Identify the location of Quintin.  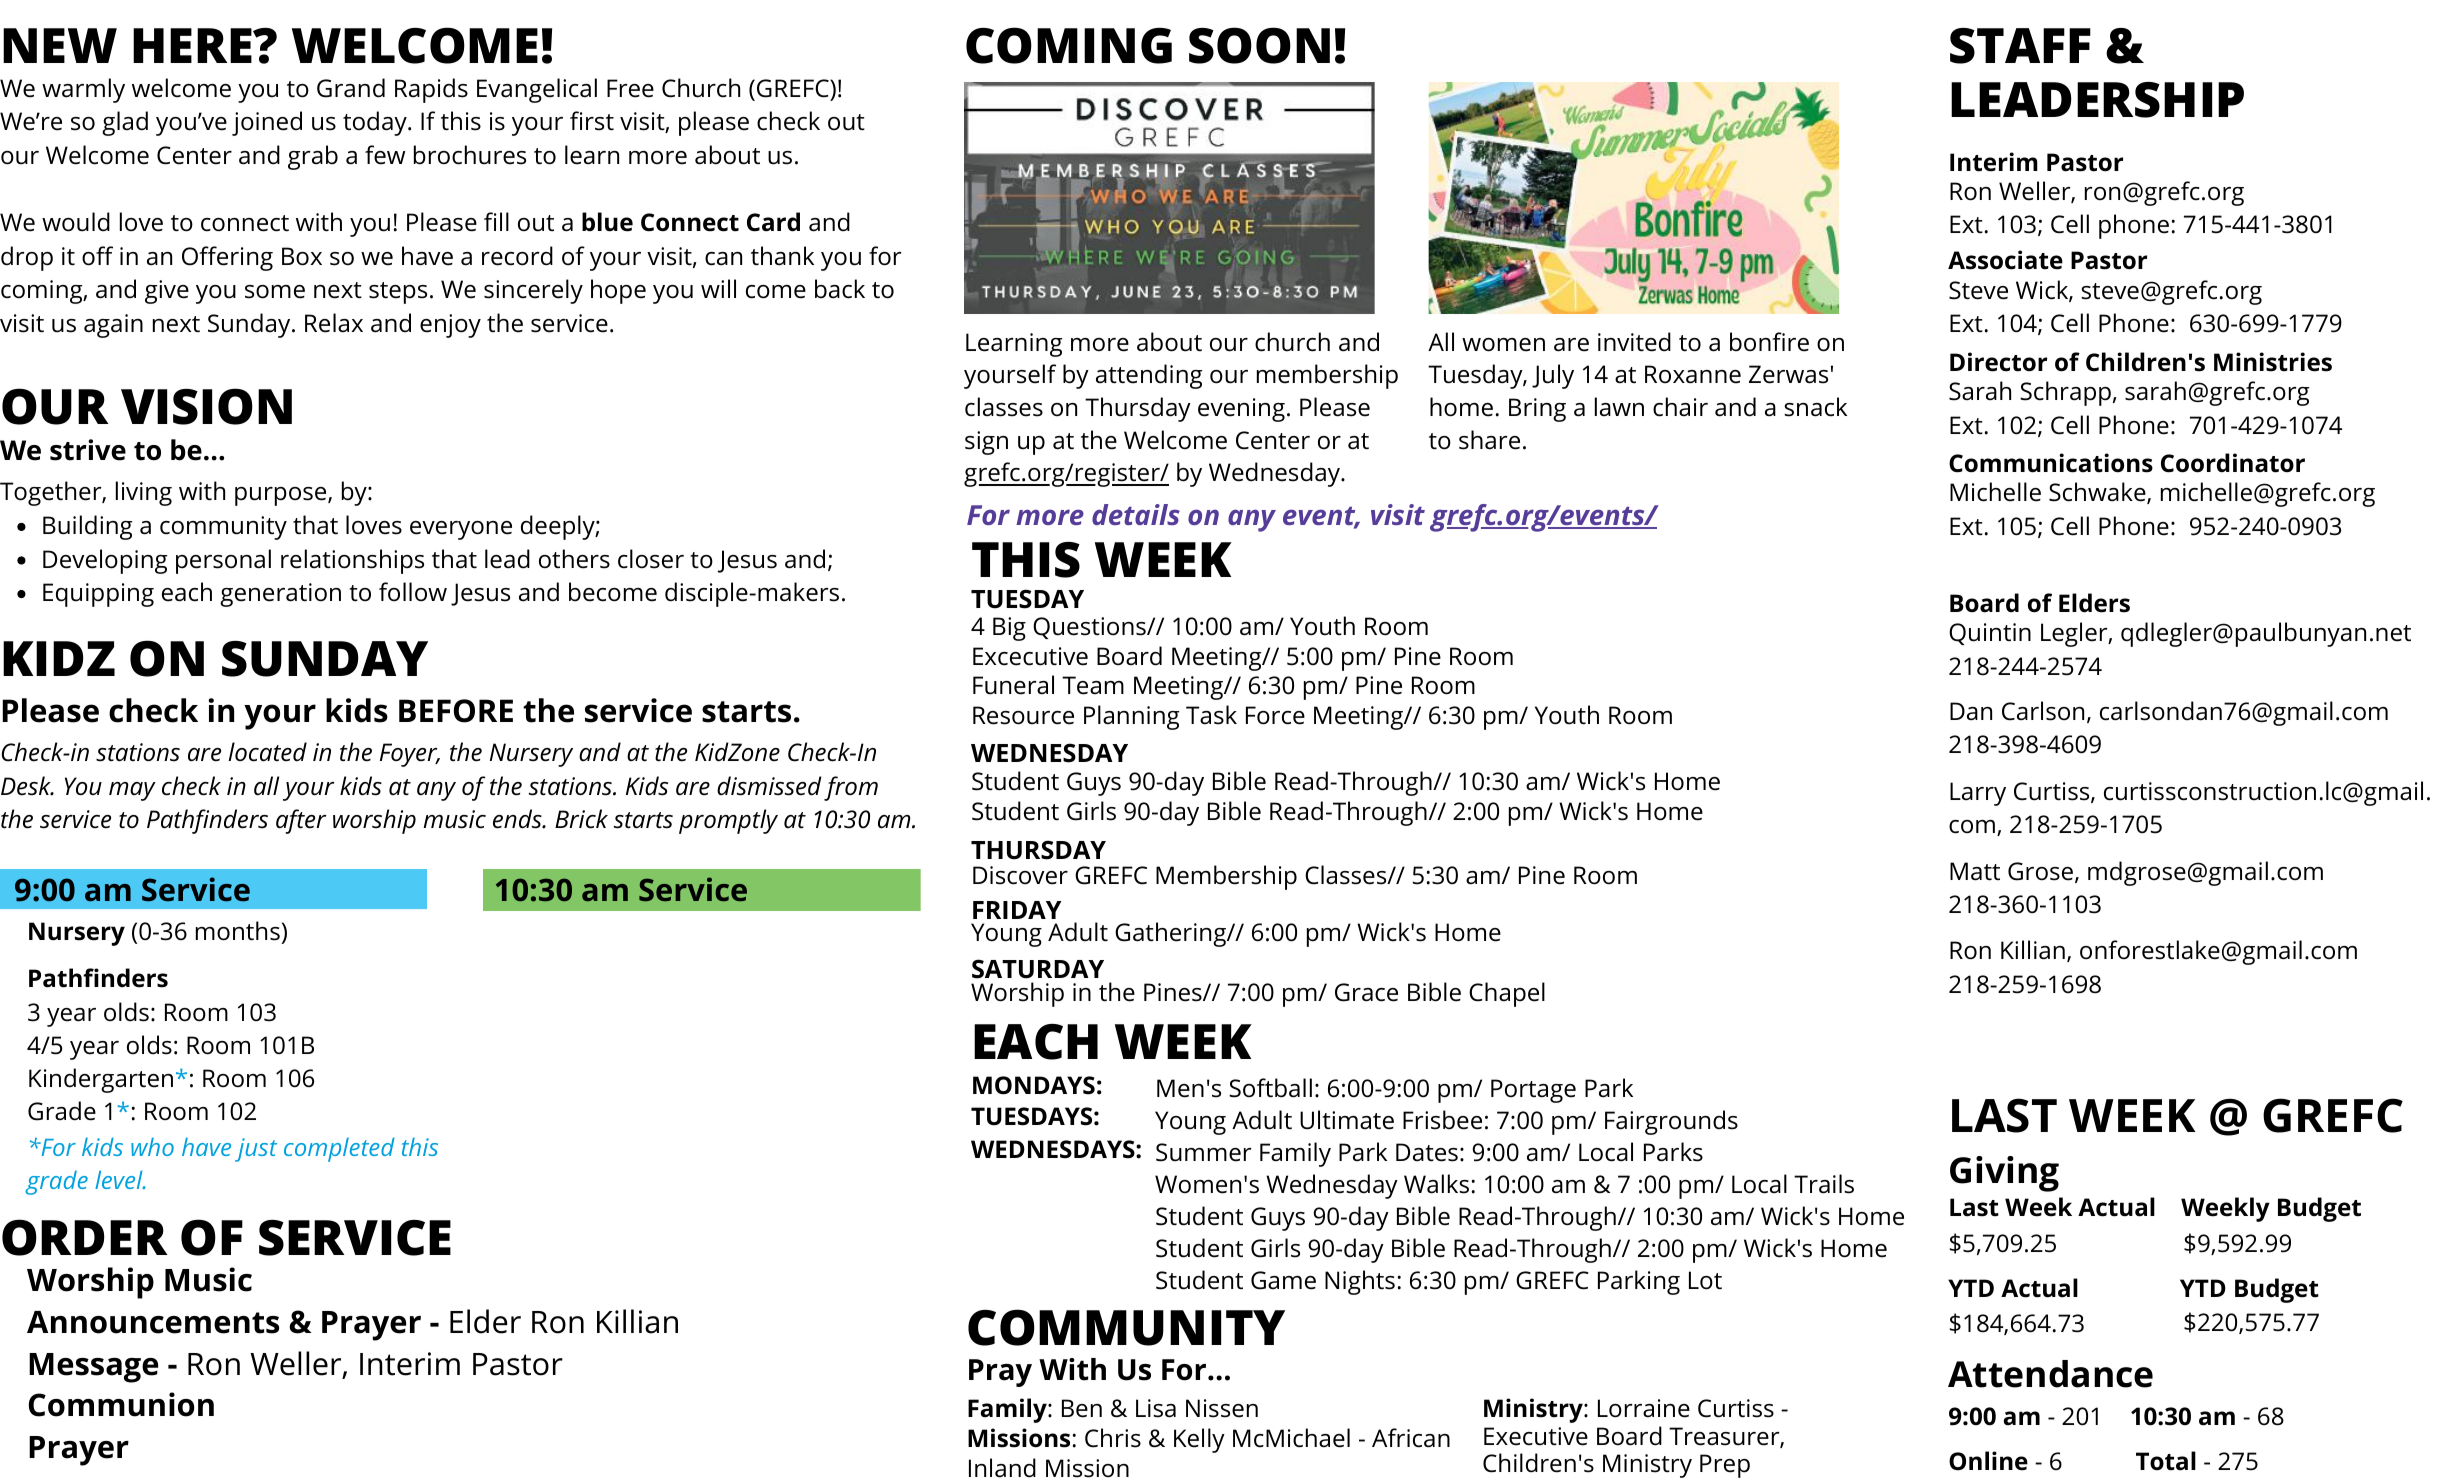
(1990, 634).
